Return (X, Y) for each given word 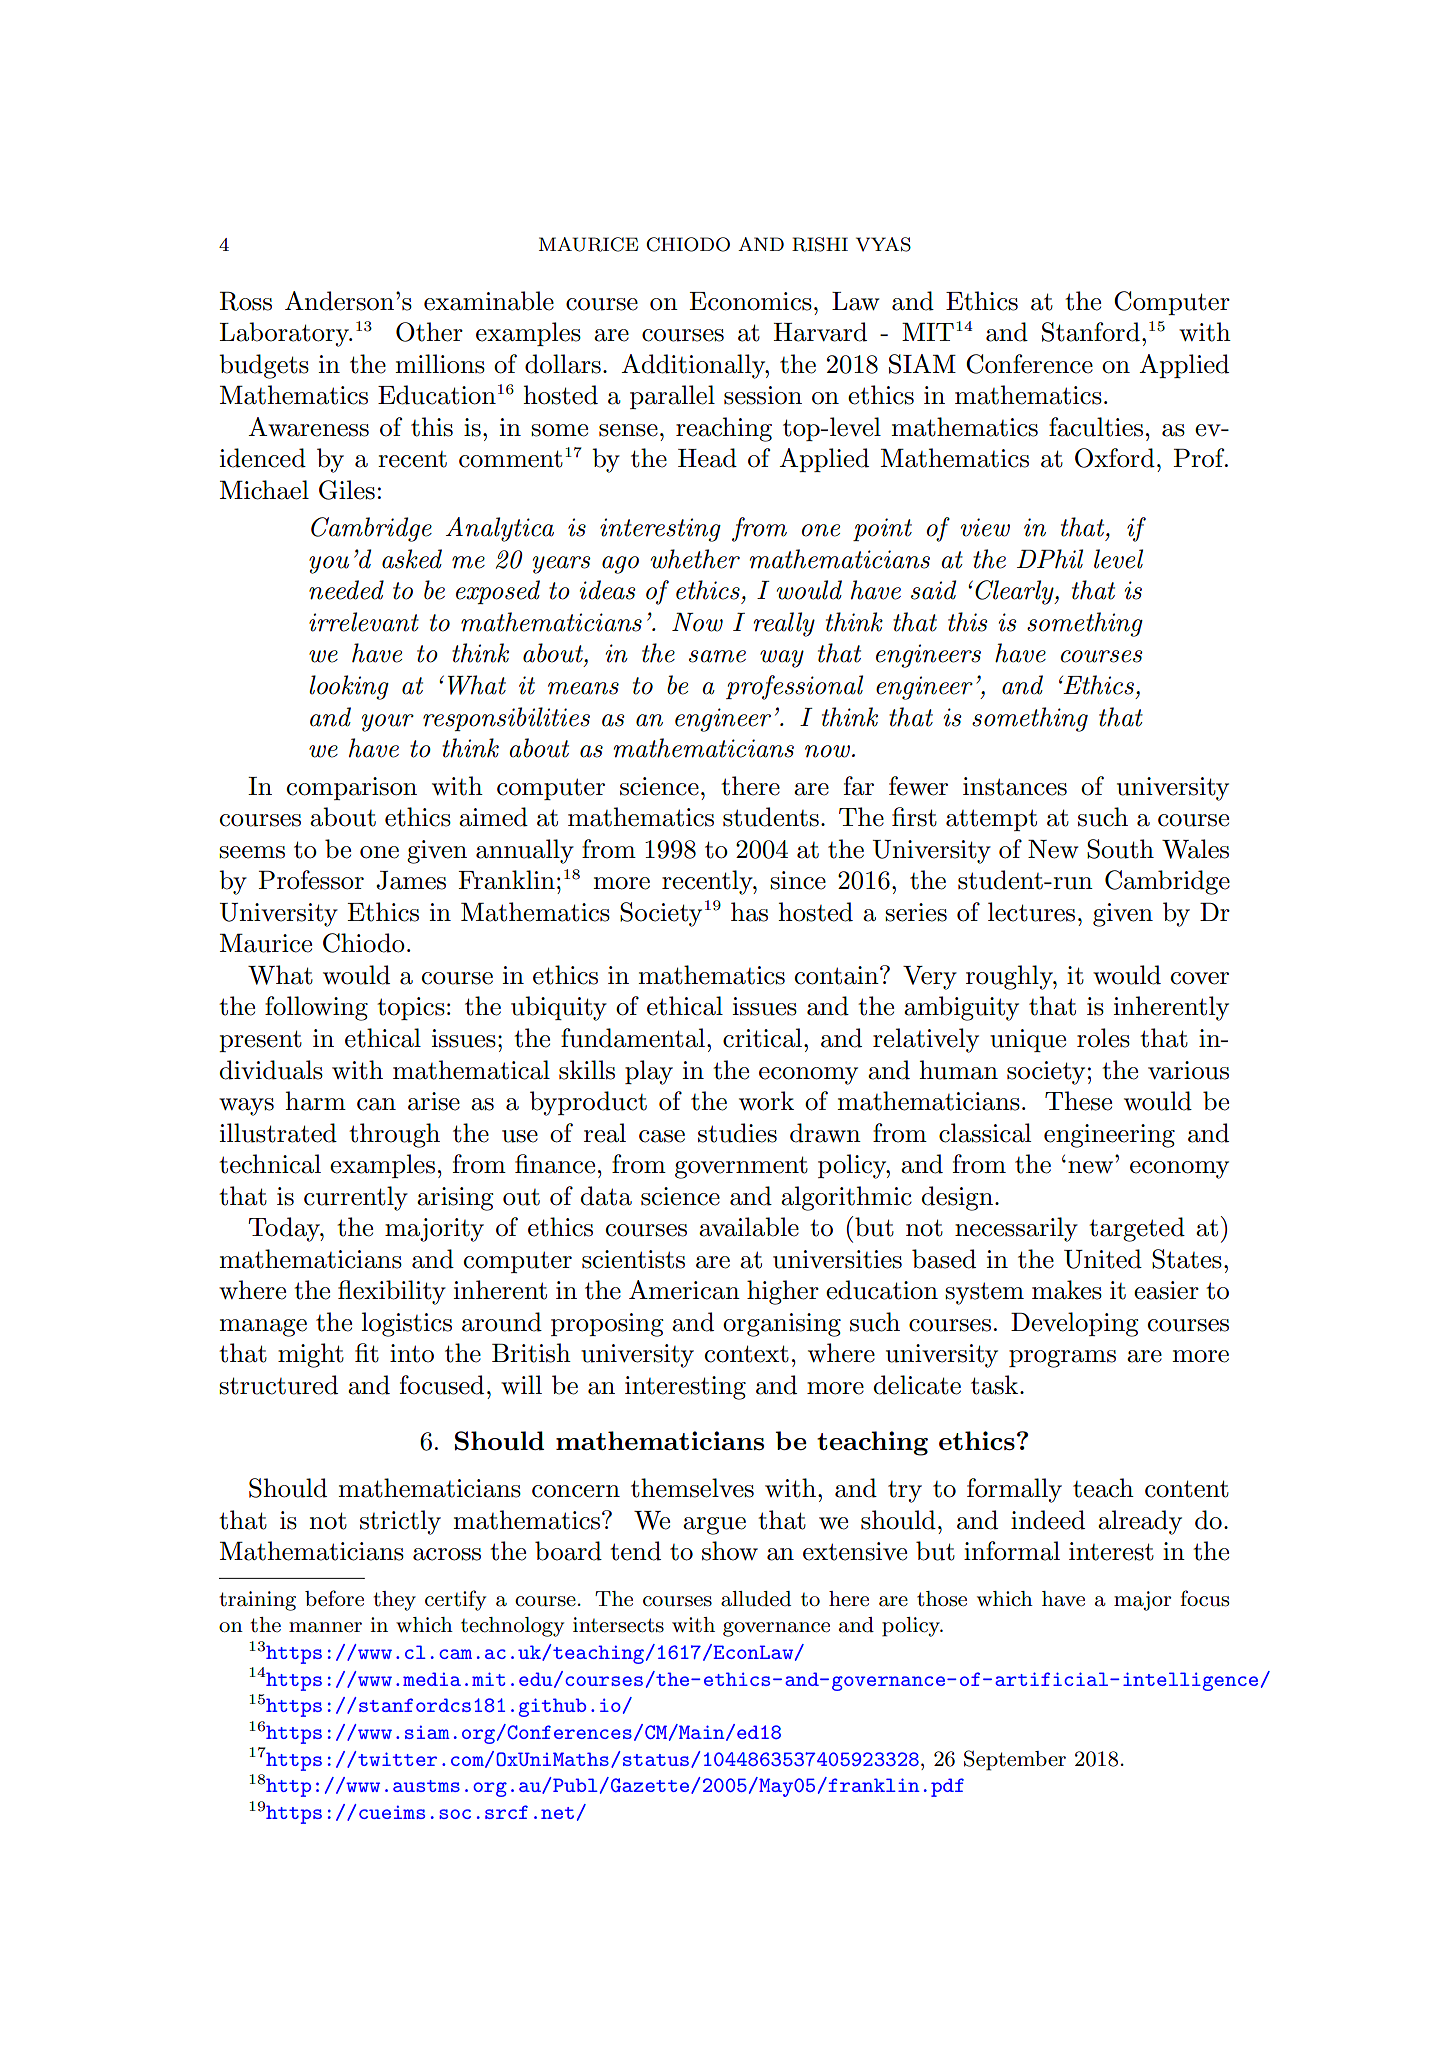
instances (1015, 786)
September (1015, 1760)
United (1103, 1259)
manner (325, 1627)
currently (356, 1198)
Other (429, 332)
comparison (352, 788)
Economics (751, 301)
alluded (756, 1599)
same (717, 656)
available (749, 1227)
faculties (1096, 427)
